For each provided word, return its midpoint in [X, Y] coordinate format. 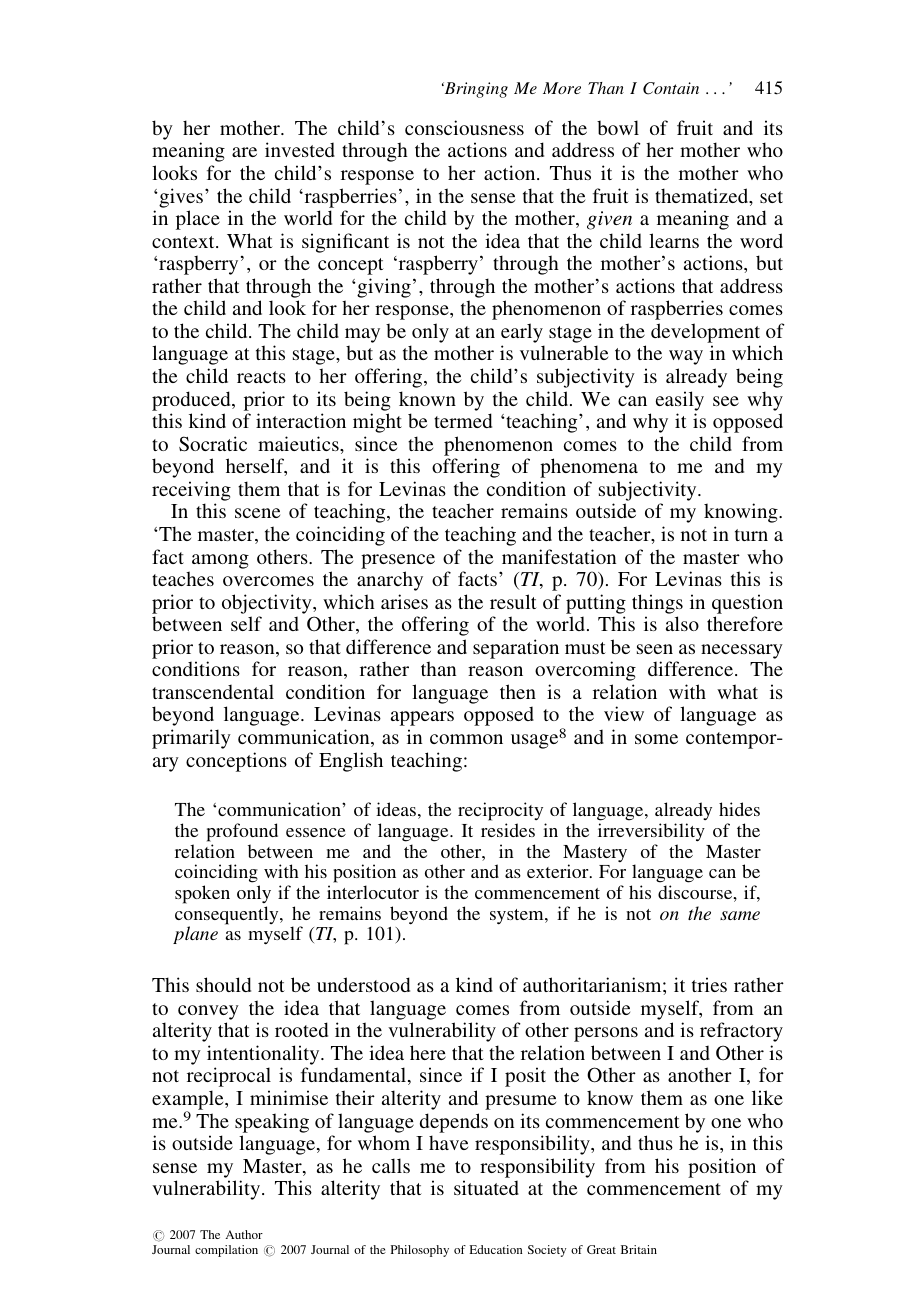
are [244, 152]
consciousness [464, 127]
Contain [671, 88]
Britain [639, 1249]
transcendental [213, 691]
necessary [742, 651]
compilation [226, 1251]
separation [516, 649]
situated [486, 1187]
